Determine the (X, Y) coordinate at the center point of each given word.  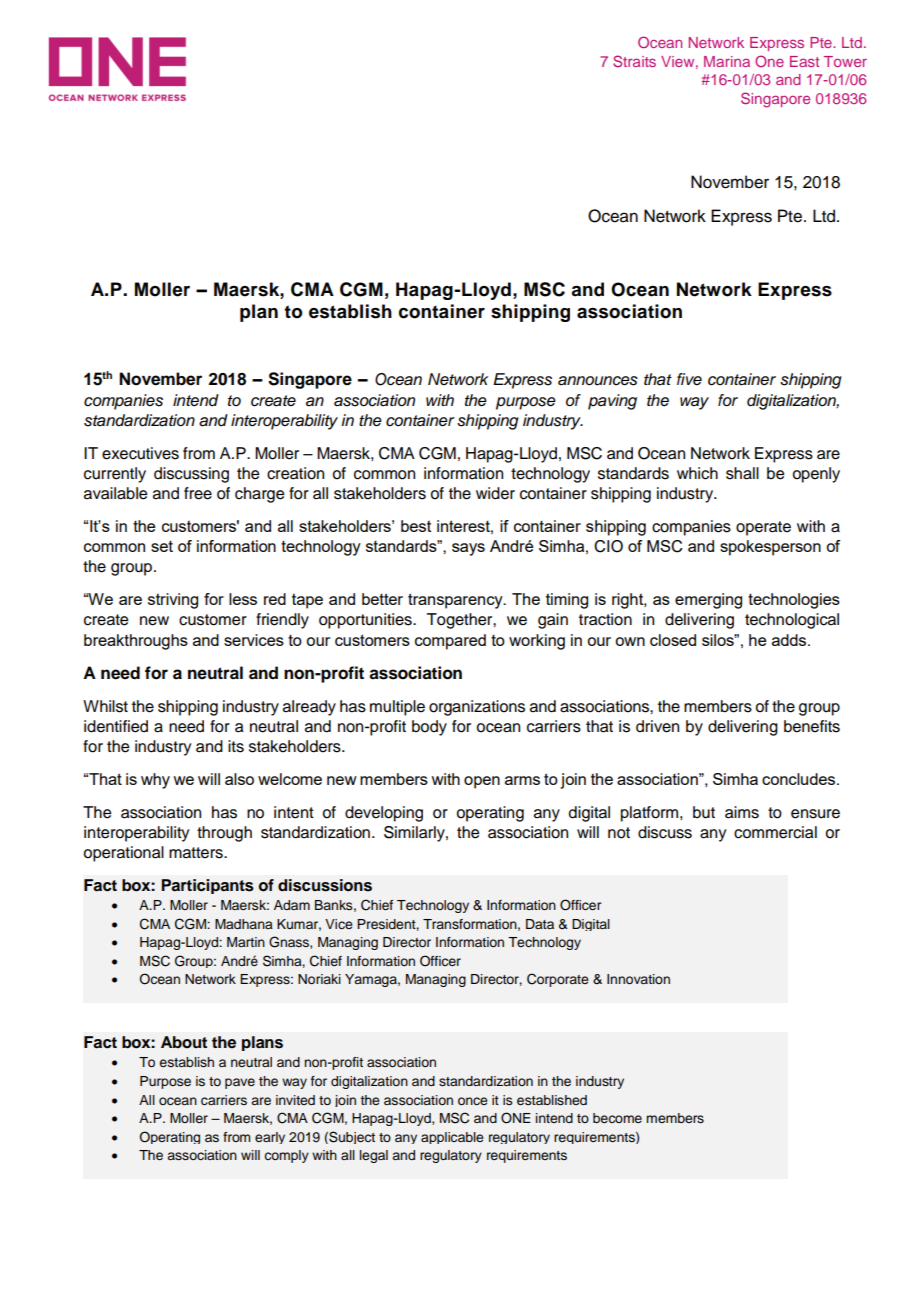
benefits (812, 726)
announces (598, 381)
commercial (775, 832)
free (198, 493)
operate (763, 528)
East (804, 61)
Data (540, 924)
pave (240, 1083)
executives (140, 453)
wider (495, 493)
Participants (208, 886)
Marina (727, 61)
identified (116, 726)
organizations (477, 708)
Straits (634, 61)
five (689, 379)
